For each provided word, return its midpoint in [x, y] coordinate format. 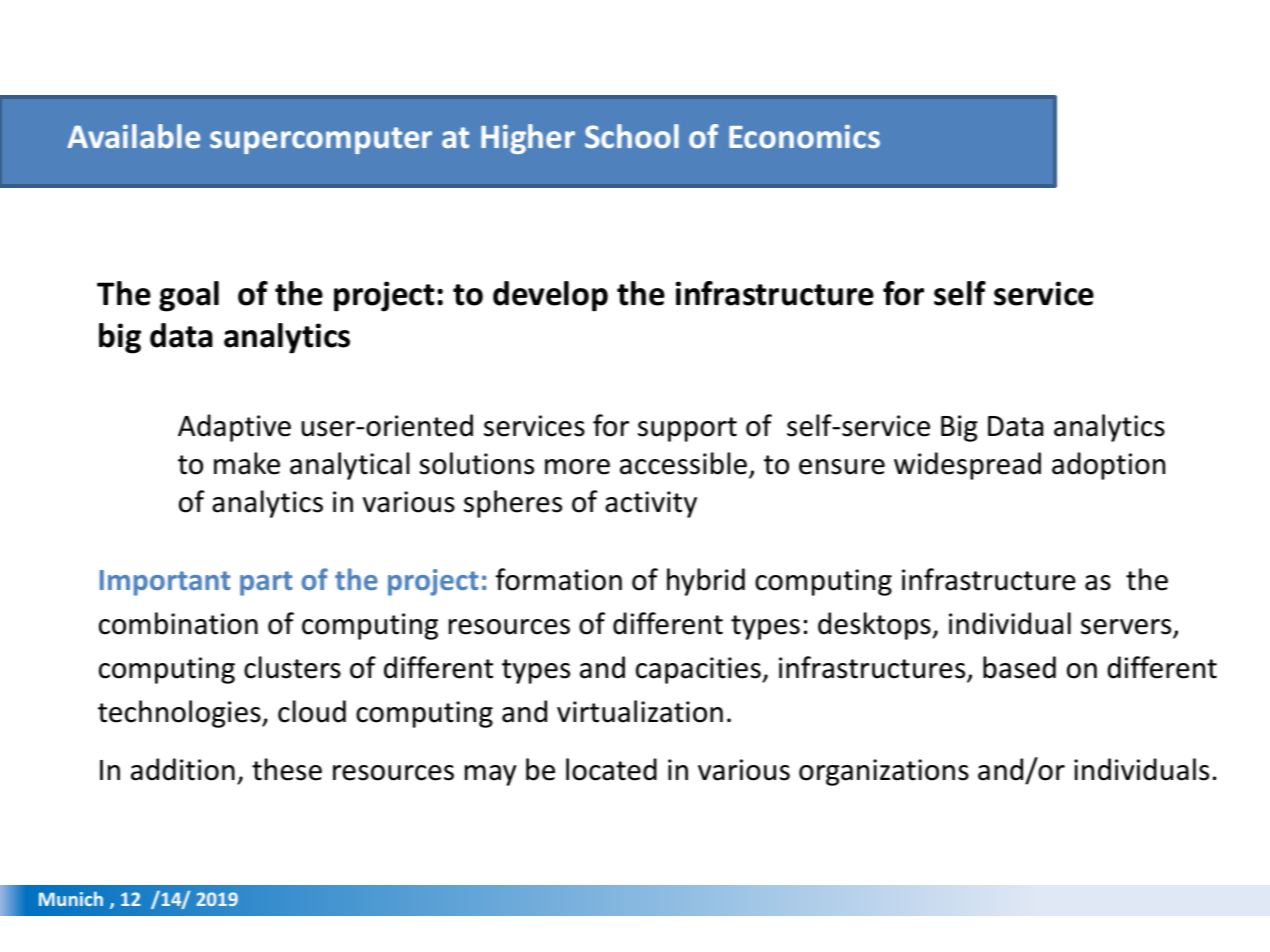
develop [550, 296]
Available [133, 136]
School [632, 136]
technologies [180, 714]
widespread [967, 466]
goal [189, 296]
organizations [884, 772]
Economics [804, 136]
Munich [71, 898]
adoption [1108, 466]
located [611, 769]
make [247, 463]
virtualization [640, 711]
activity [651, 504]
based [1019, 667]
